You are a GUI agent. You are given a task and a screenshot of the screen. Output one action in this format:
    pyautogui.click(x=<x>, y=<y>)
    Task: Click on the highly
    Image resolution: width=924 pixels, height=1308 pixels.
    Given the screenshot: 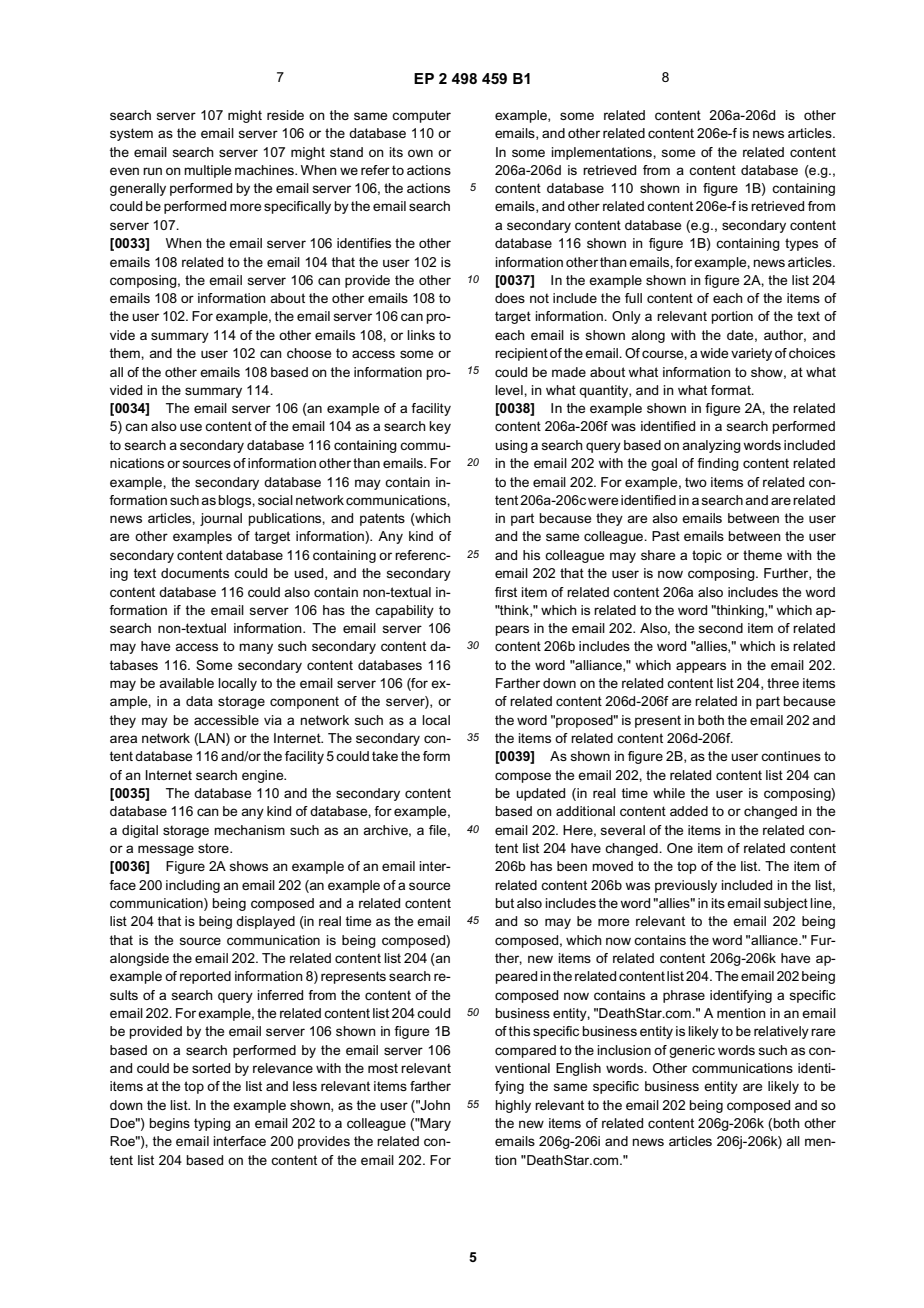 What is the action you would take?
    pyautogui.click(x=513, y=1106)
